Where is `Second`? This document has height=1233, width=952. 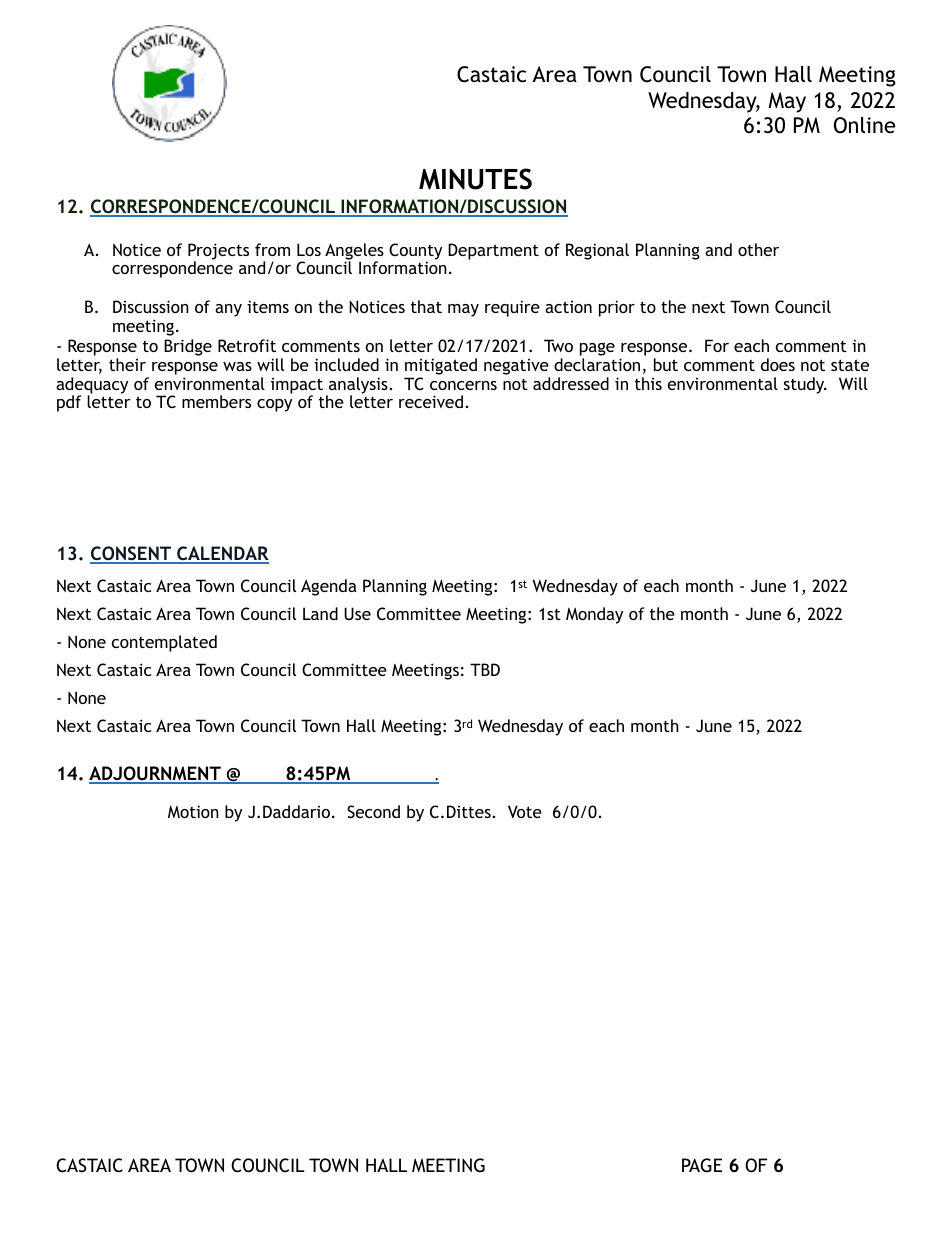
Second is located at coordinates (373, 811).
